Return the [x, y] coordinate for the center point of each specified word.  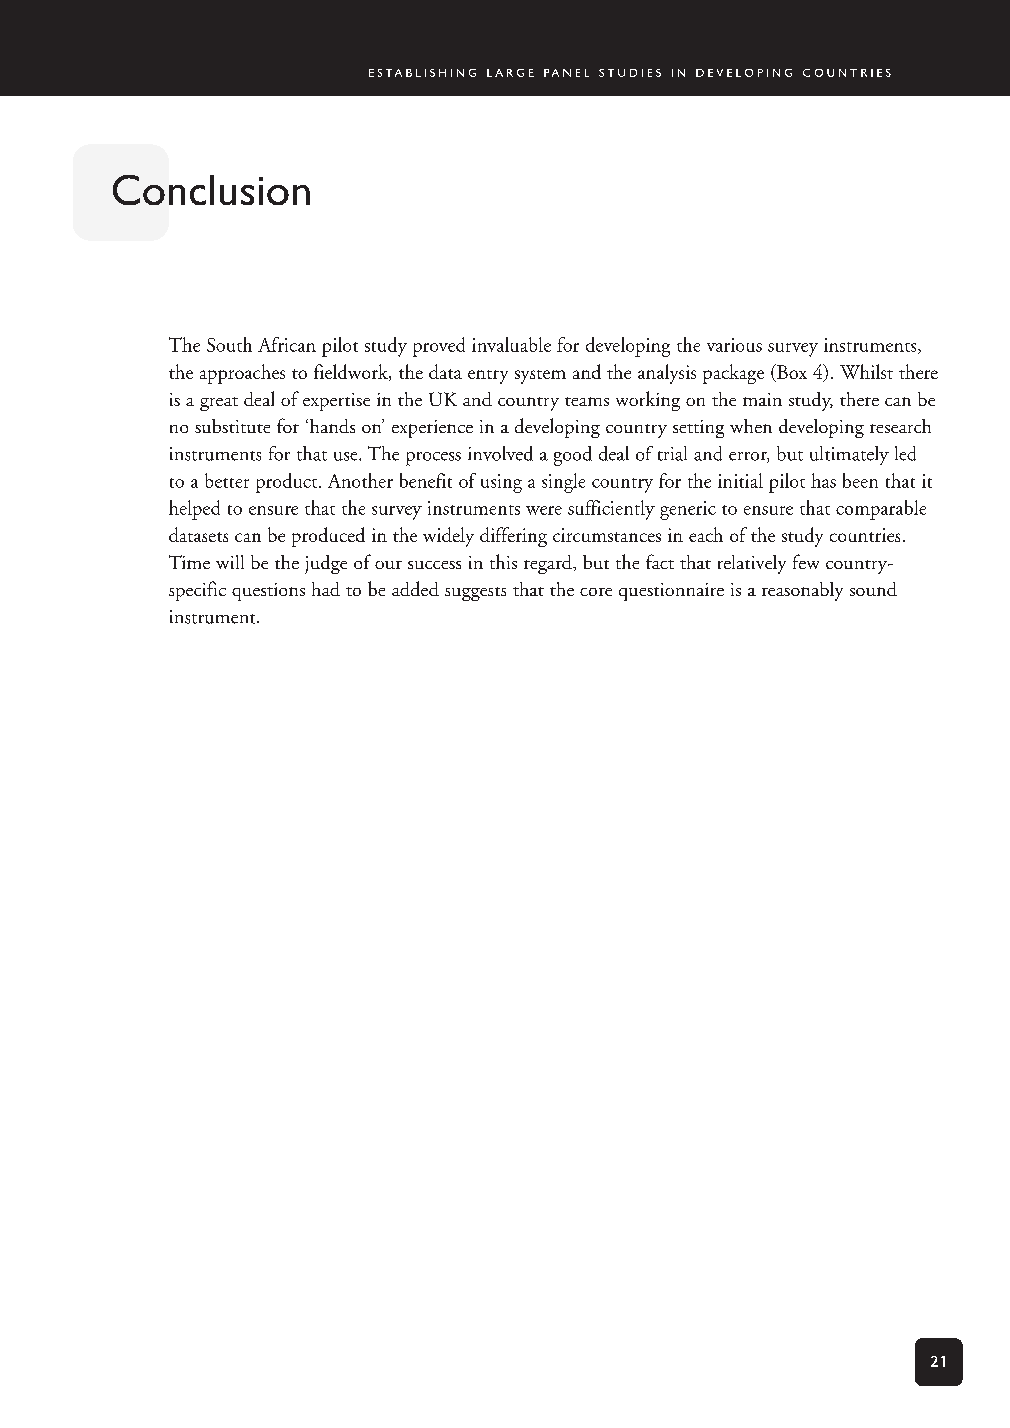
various [734, 345]
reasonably [802, 591]
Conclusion [211, 190]
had [326, 589]
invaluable [511, 344]
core [596, 592]
